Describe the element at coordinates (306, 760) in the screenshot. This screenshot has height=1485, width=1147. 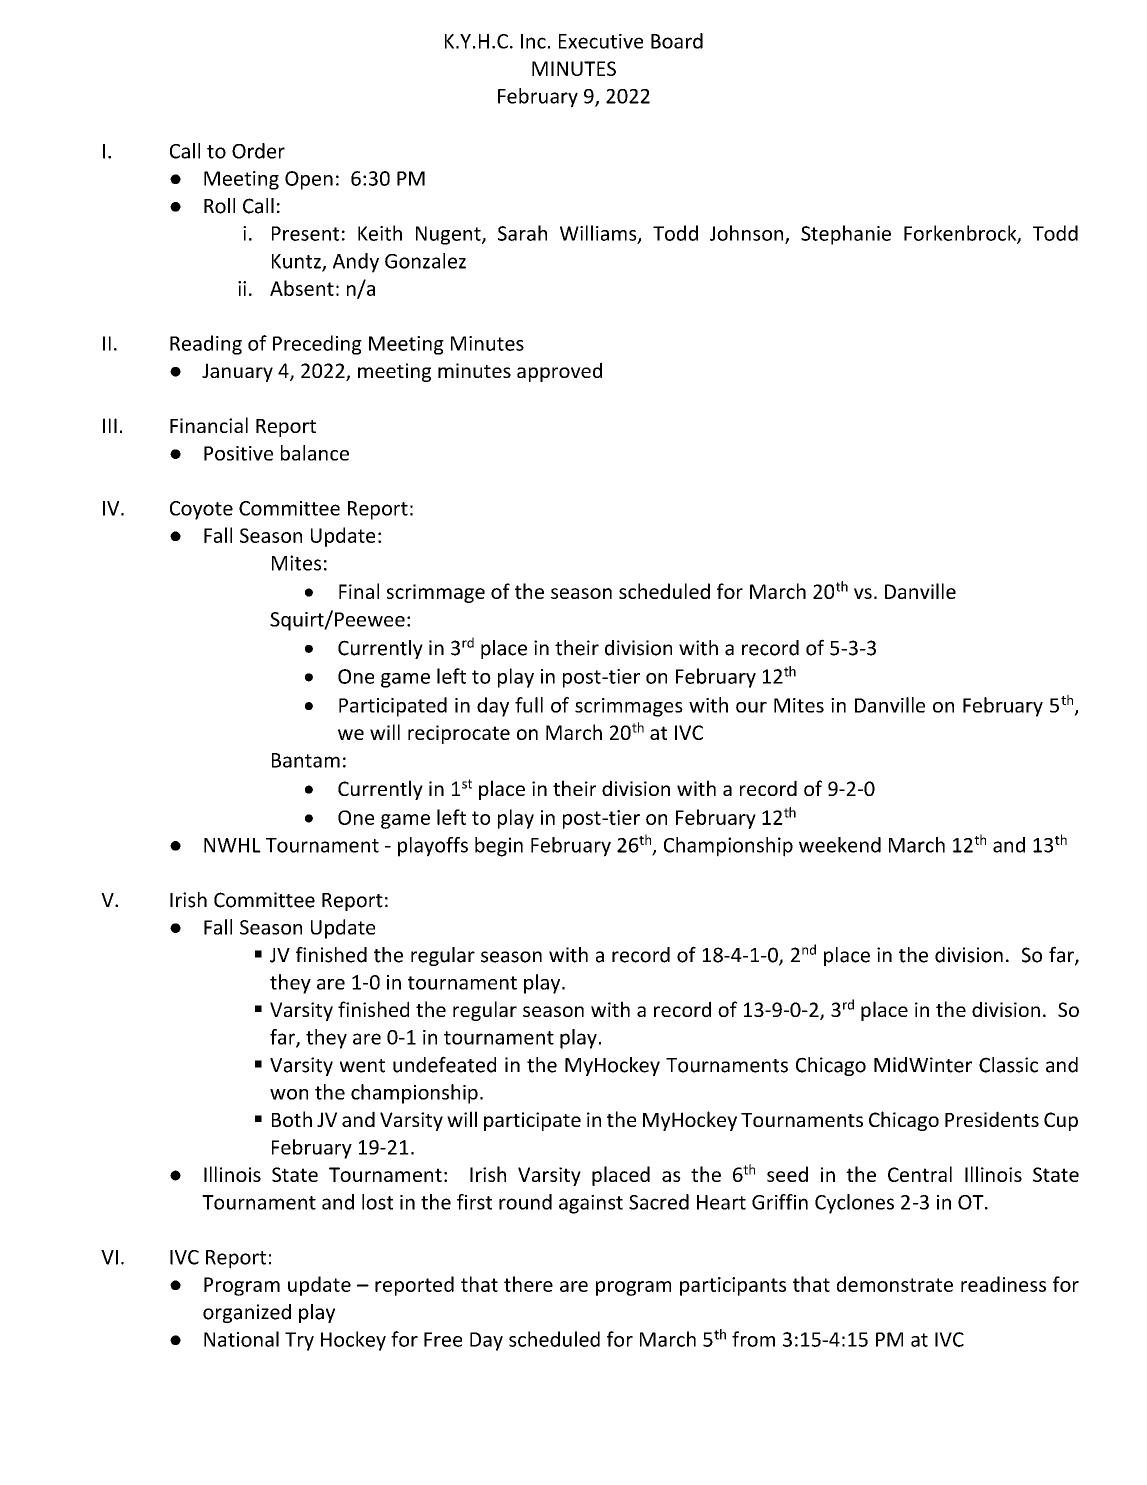
I see `Bantam` at that location.
